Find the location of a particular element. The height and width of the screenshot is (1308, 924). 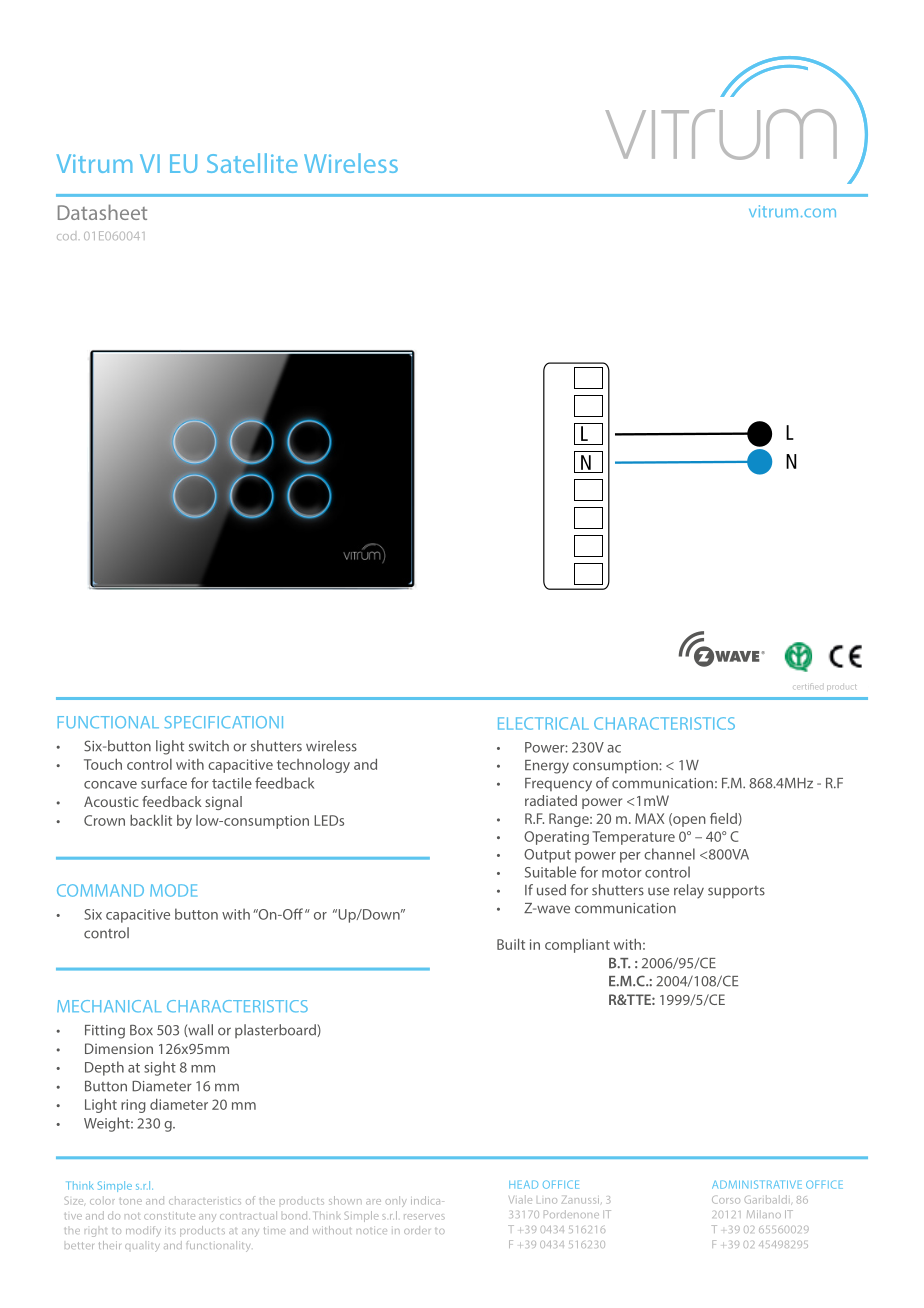

constitute is located at coordinates (169, 1216).
